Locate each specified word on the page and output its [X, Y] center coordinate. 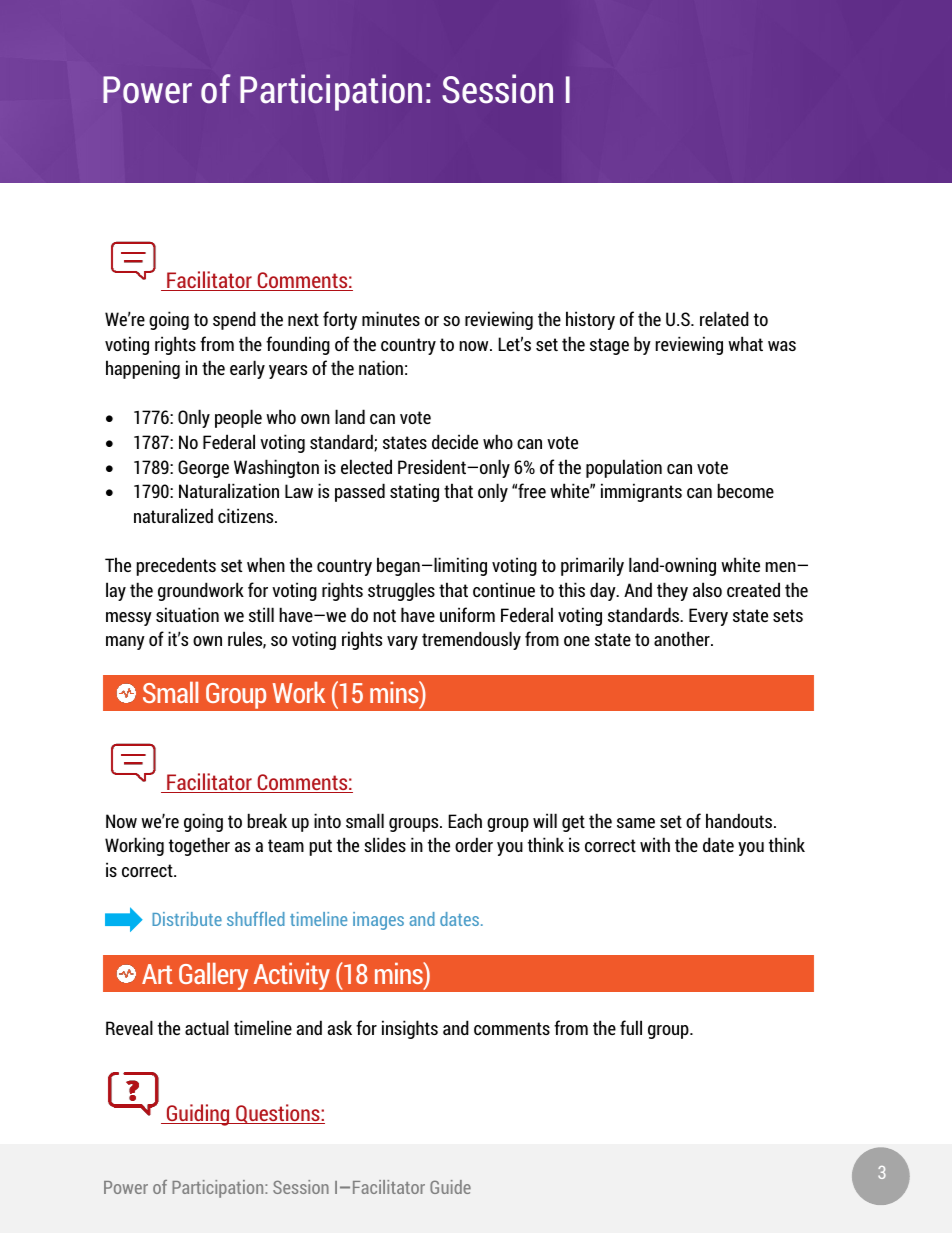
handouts [740, 820]
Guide [450, 1187]
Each [465, 820]
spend [234, 320]
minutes [391, 318]
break [267, 820]
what [745, 343]
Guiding [198, 1115]
